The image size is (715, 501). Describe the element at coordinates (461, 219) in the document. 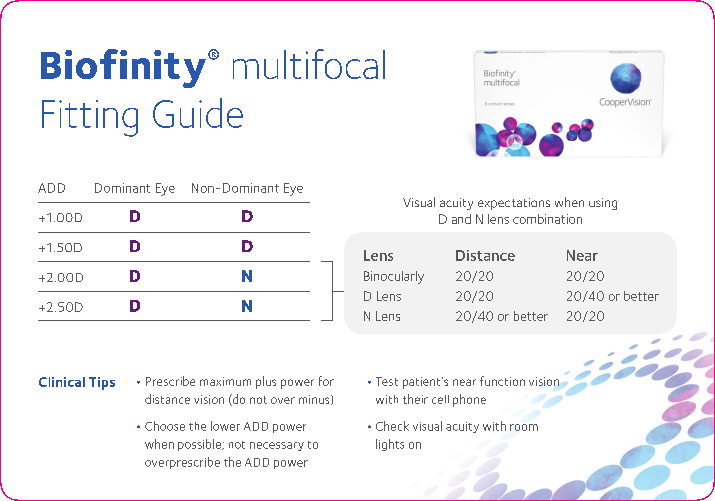

I see `and` at that location.
